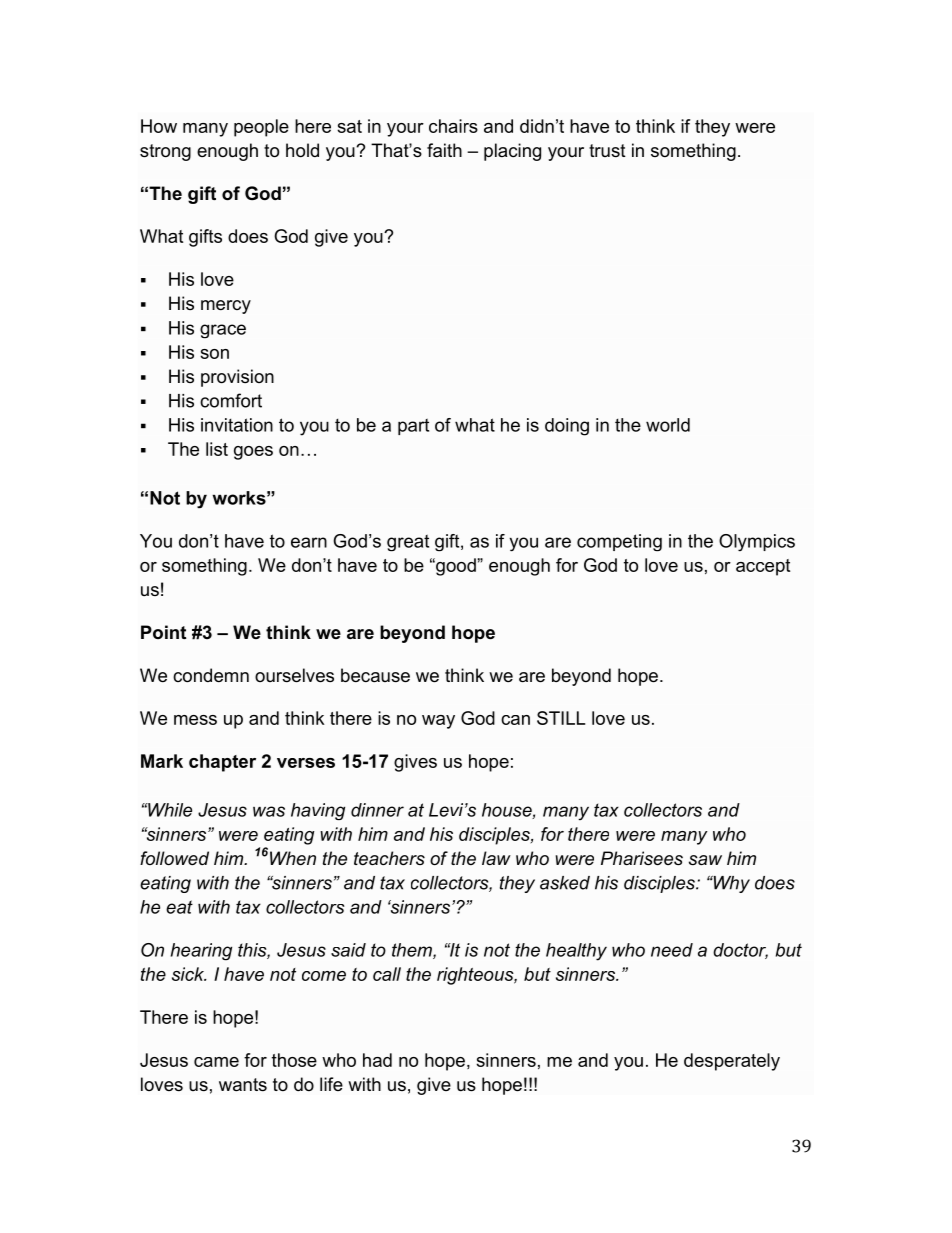  What do you see at coordinates (732, 1062) in the document?
I see `desperately` at bounding box center [732, 1062].
